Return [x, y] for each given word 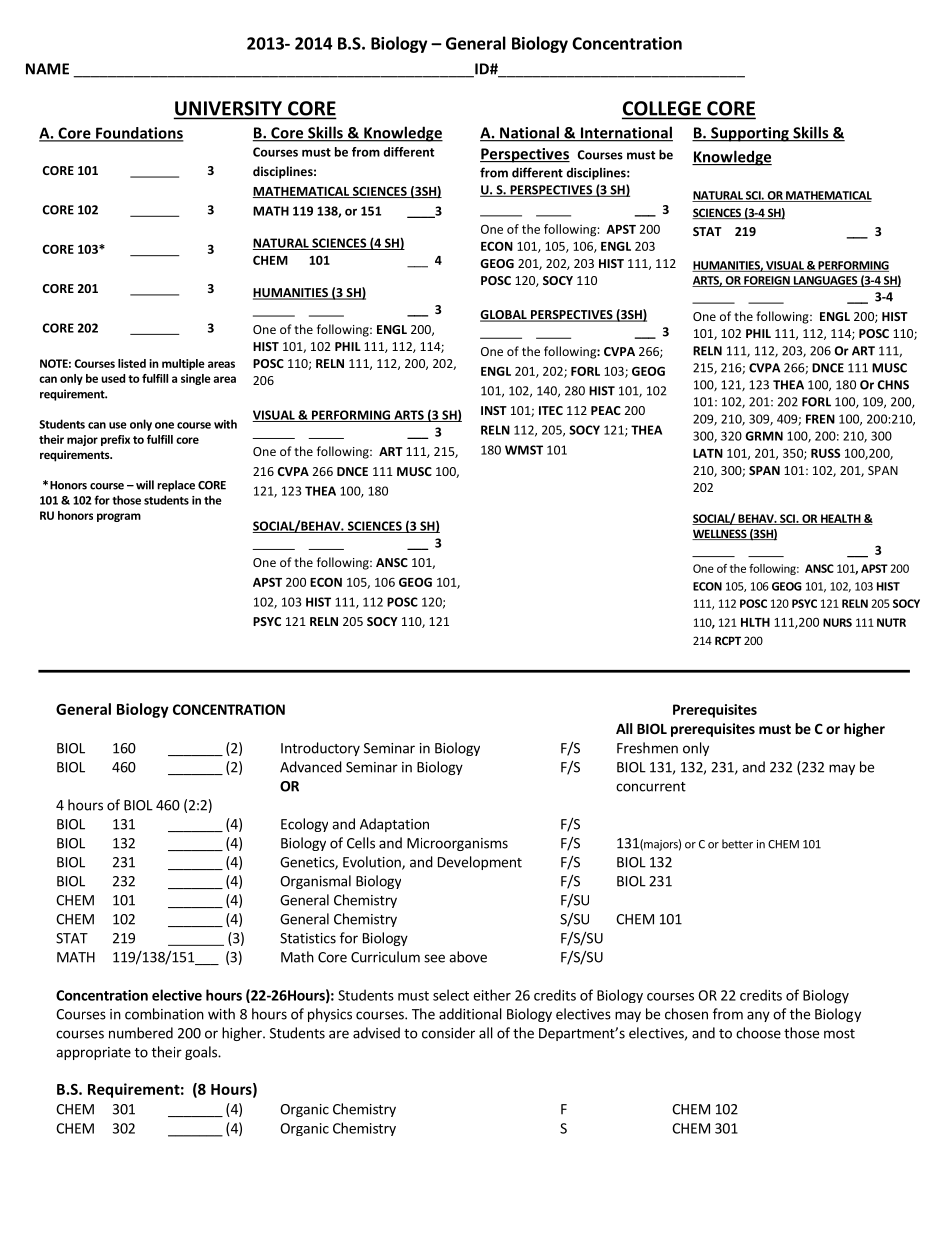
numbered [141, 1033]
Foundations [139, 134]
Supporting [750, 134]
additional [470, 1014]
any [758, 1016]
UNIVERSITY [229, 109]
